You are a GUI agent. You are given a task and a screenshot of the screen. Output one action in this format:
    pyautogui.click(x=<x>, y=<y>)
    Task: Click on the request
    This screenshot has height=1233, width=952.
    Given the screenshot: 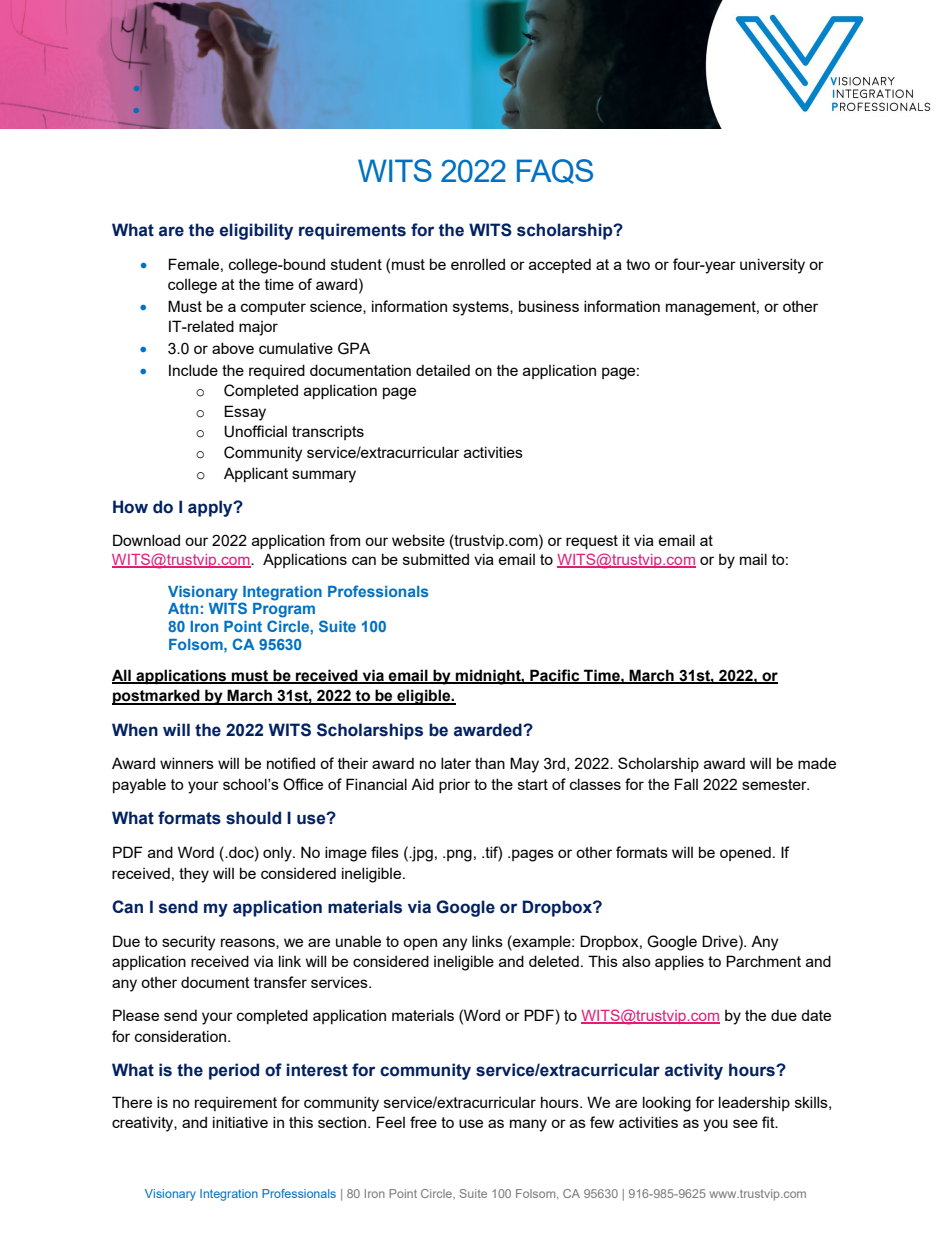 What is the action you would take?
    pyautogui.click(x=592, y=542)
